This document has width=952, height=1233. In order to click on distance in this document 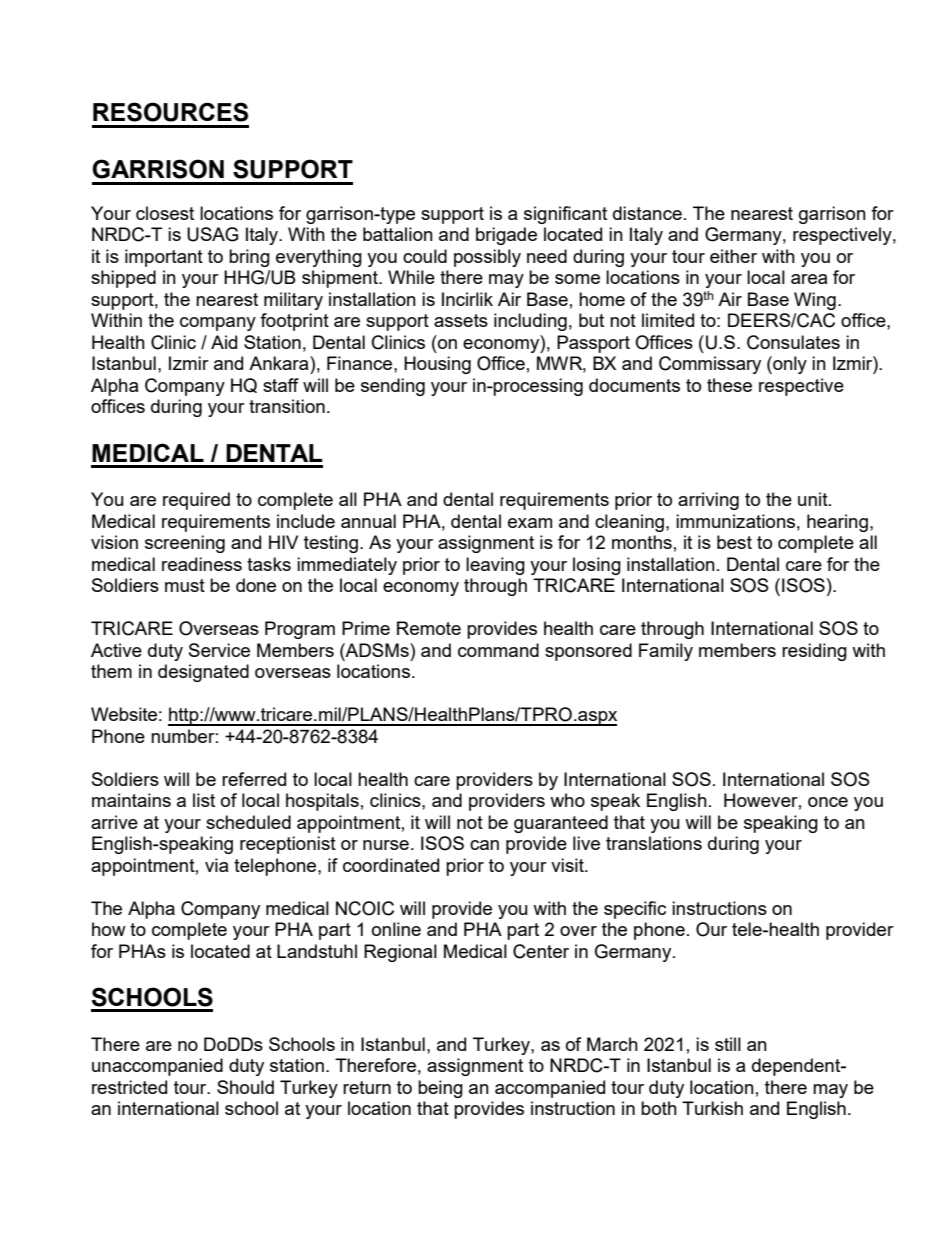, I will do `click(647, 213)`.
